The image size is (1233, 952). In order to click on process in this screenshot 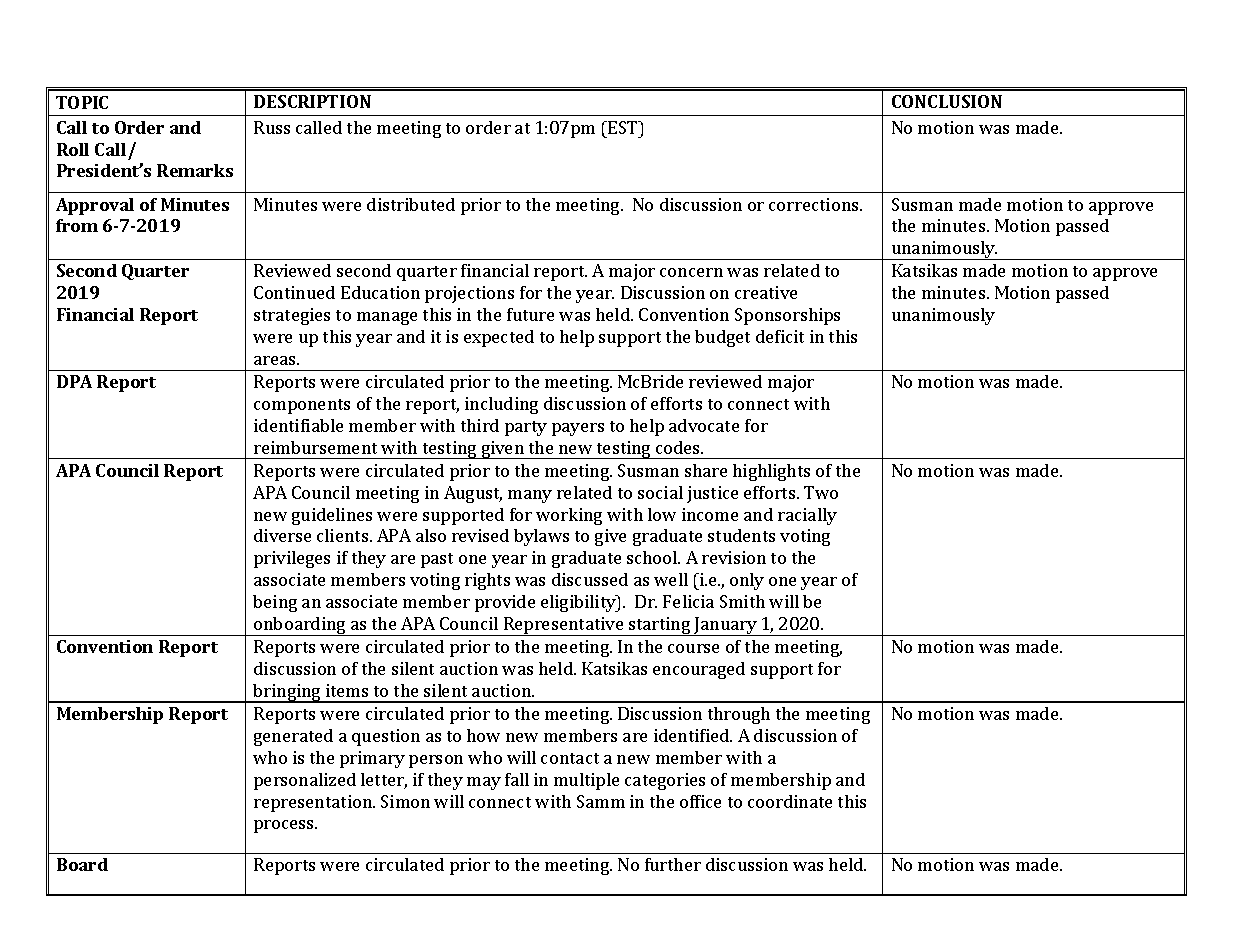, I will do `click(285, 826)`.
